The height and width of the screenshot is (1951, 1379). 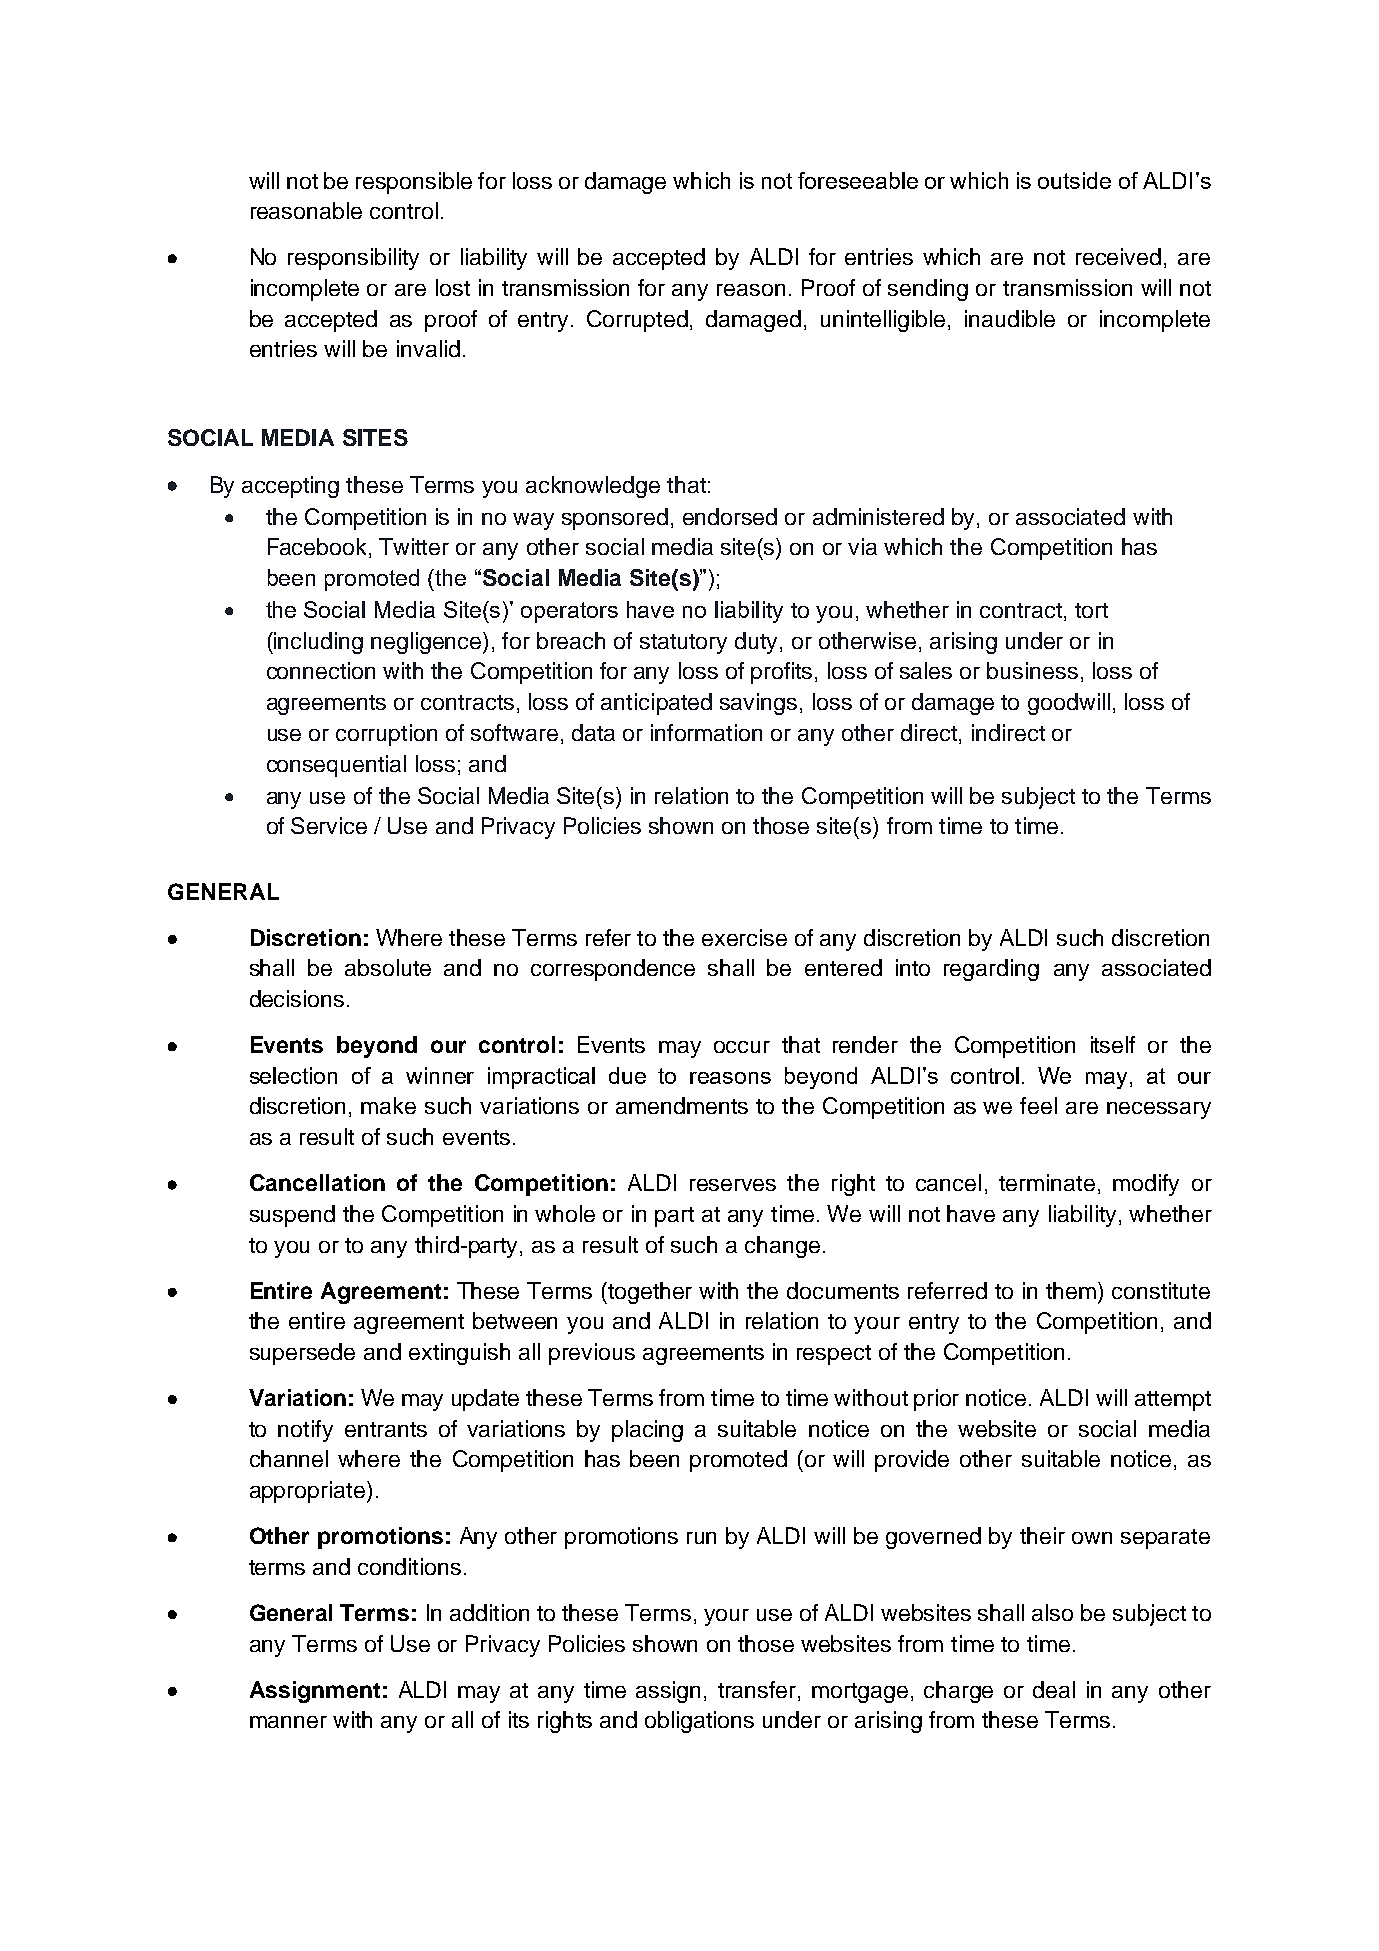 I want to click on business, so click(x=1032, y=670).
